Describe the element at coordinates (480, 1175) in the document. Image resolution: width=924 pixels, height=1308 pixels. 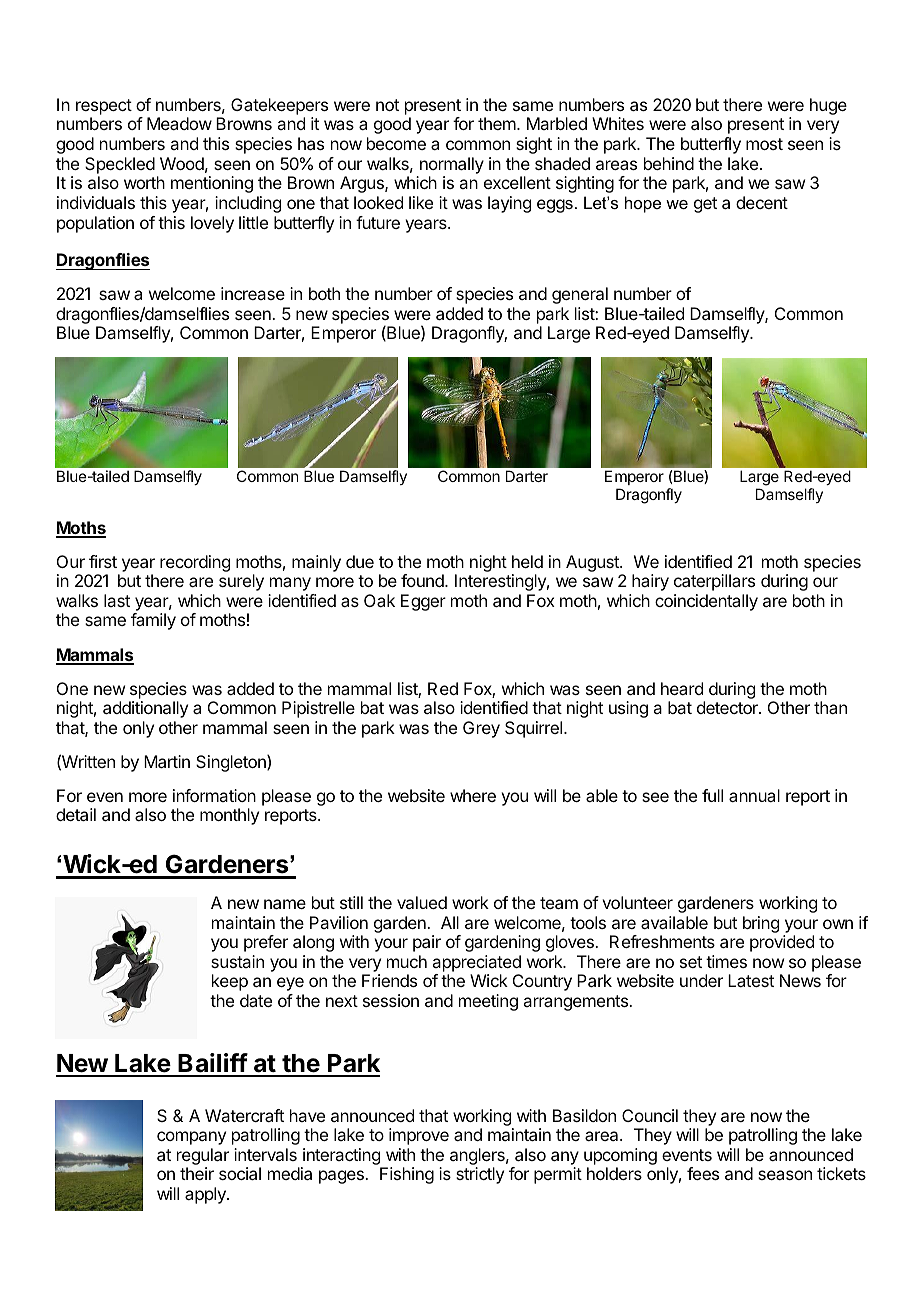
I see `strictly` at that location.
